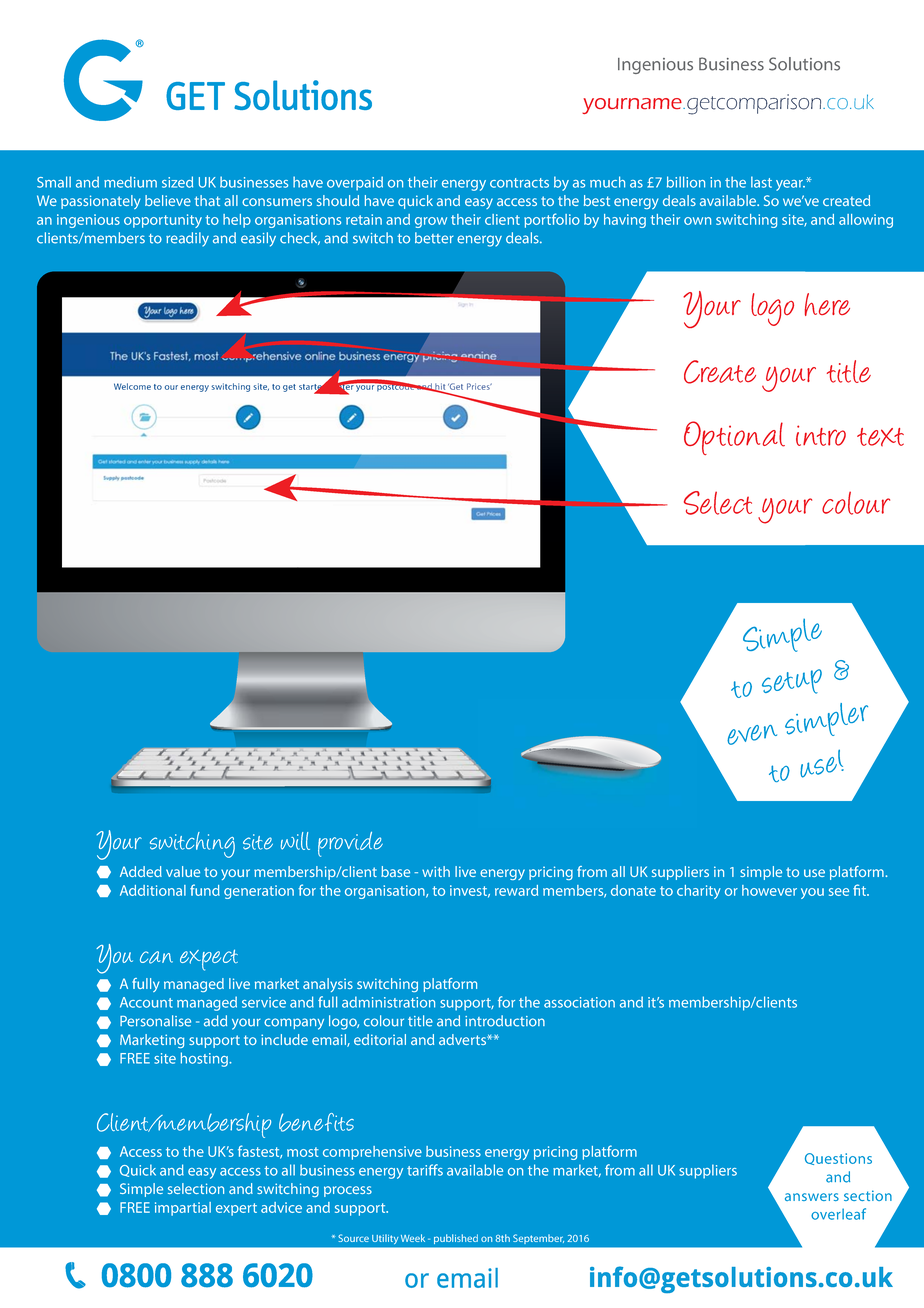 The width and height of the document is (924, 1308). What do you see at coordinates (388, 1002) in the document?
I see `administration` at bounding box center [388, 1002].
